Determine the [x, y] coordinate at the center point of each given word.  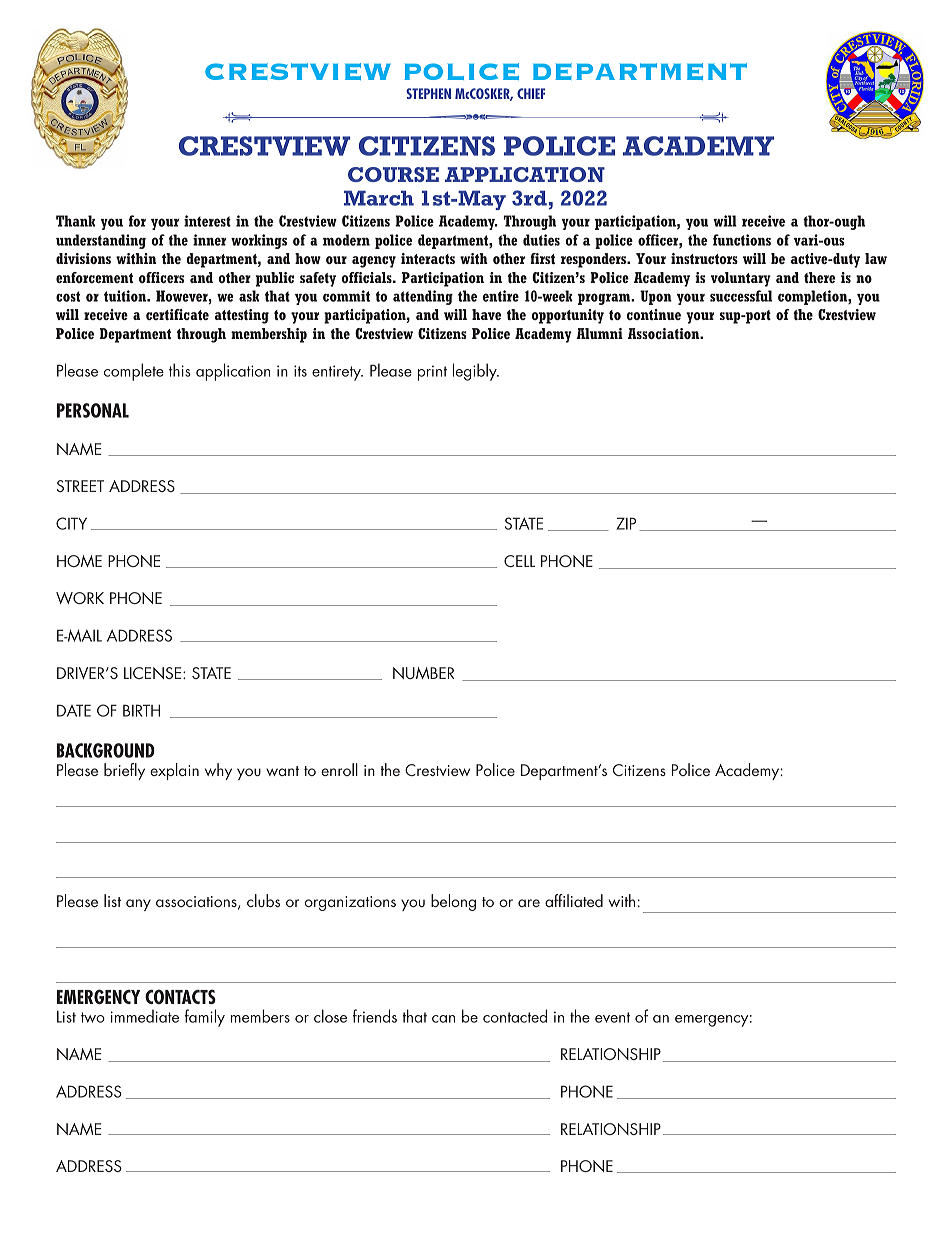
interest [207, 221]
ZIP [626, 523]
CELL [519, 561]
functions [742, 240]
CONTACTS [180, 996]
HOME [79, 561]
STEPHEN [428, 93]
